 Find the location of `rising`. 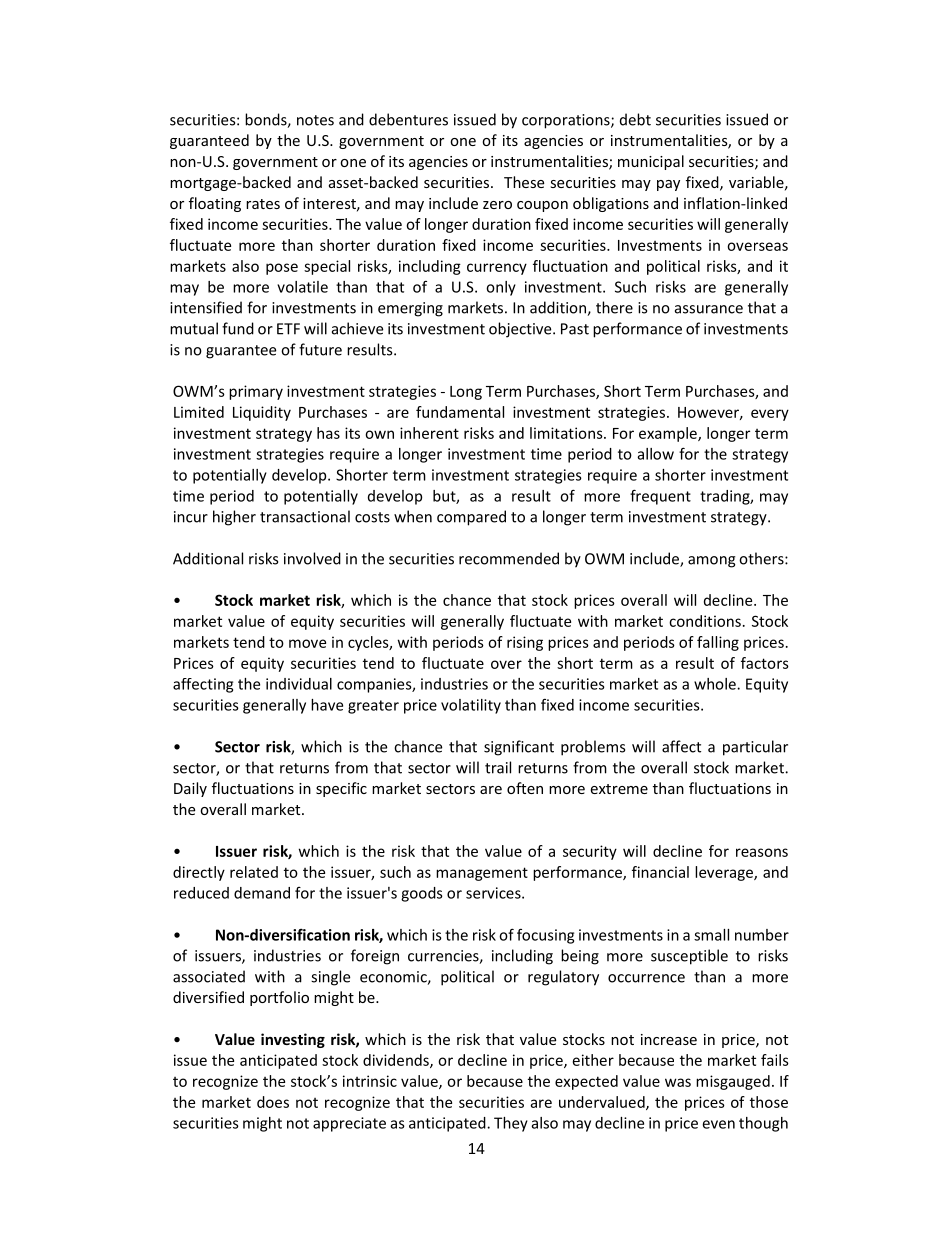

rising is located at coordinates (525, 643).
